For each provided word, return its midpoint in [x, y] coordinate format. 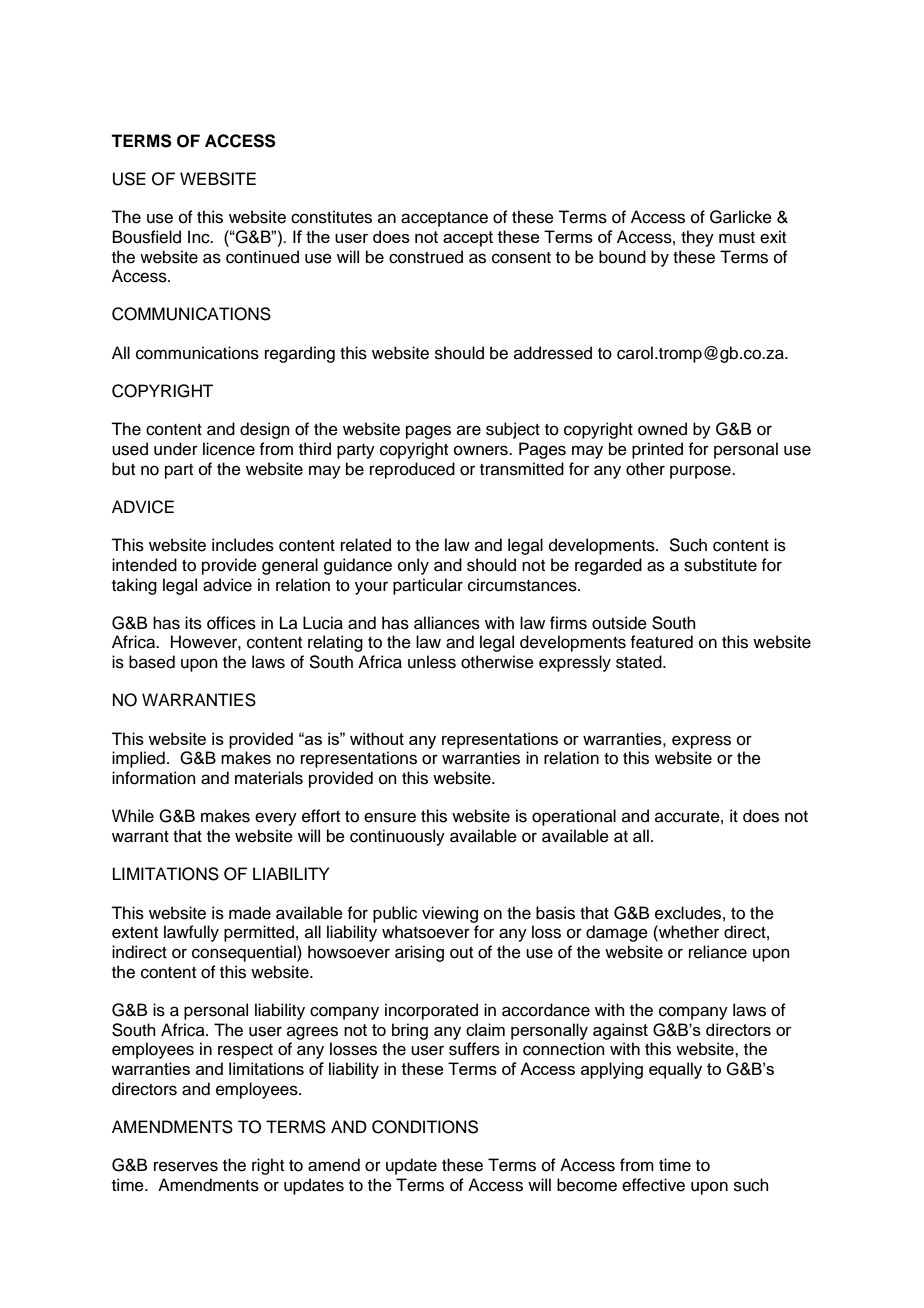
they [697, 238]
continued [262, 257]
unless [432, 662]
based [152, 662]
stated [640, 662]
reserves [186, 1166]
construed [426, 257]
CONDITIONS [425, 1127]
